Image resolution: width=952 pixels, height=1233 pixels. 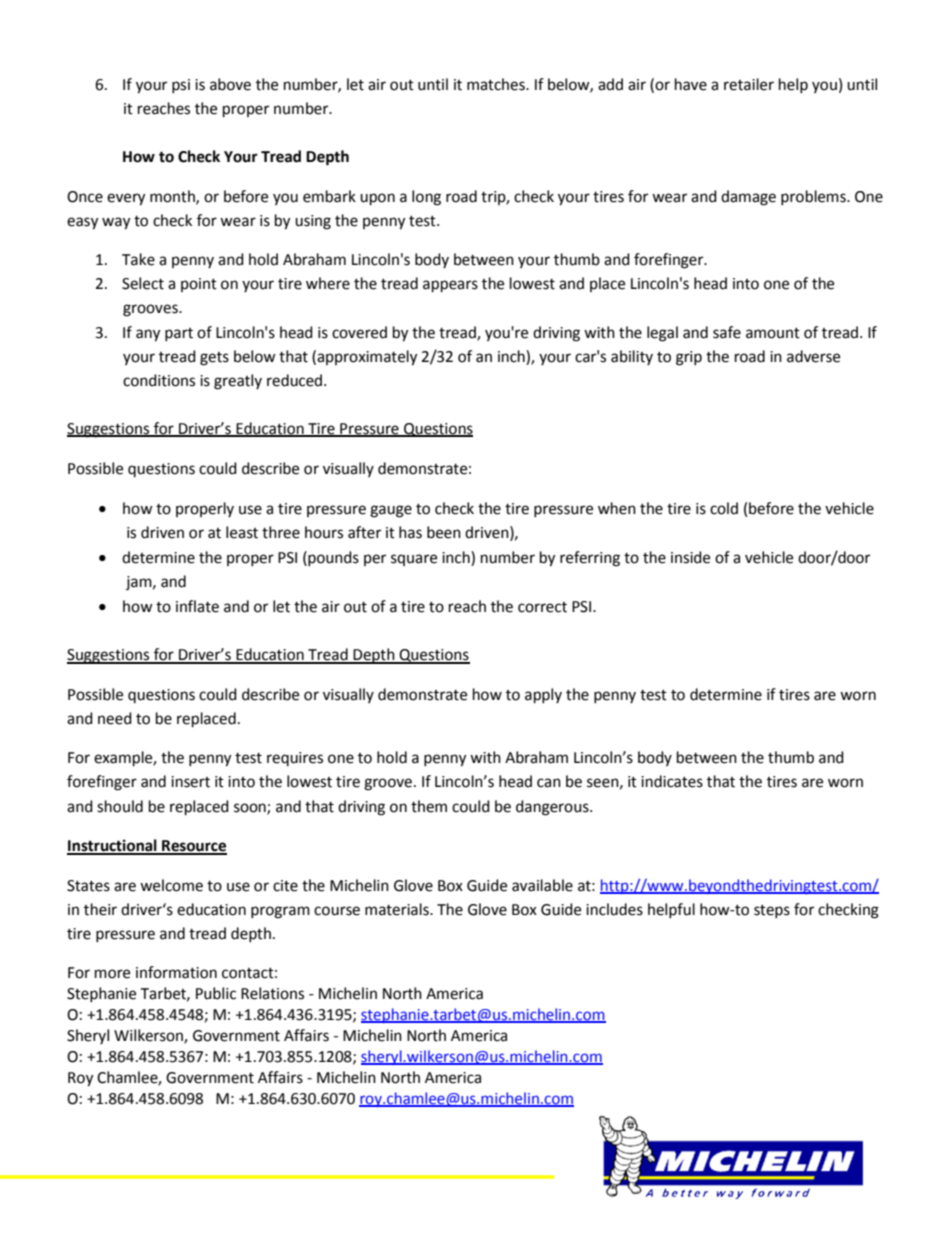 What do you see at coordinates (159, 380) in the screenshot?
I see `conditions` at bounding box center [159, 380].
